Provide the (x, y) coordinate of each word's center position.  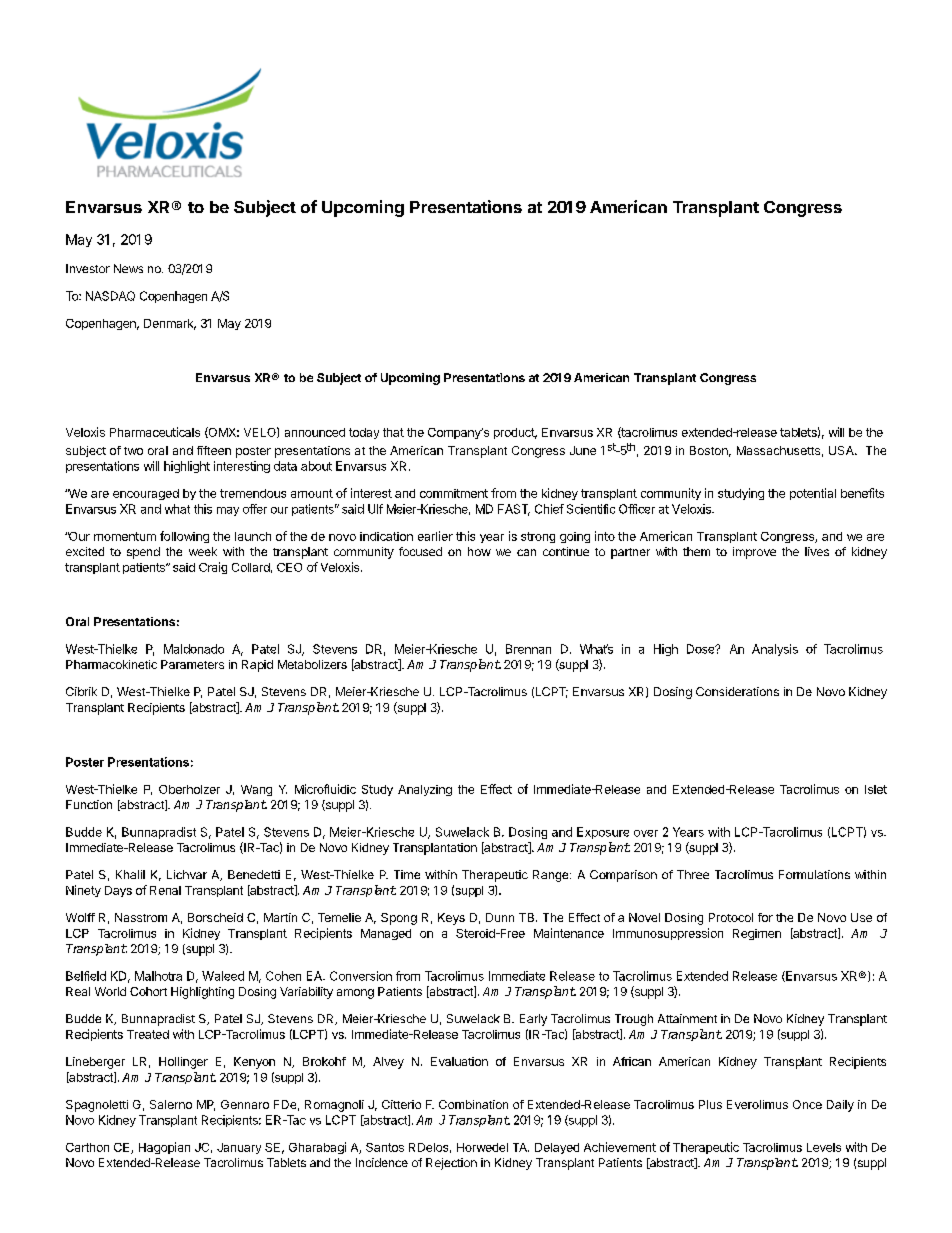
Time (407, 874)
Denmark (170, 324)
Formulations (814, 874)
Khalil (130, 874)
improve (754, 553)
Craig (213, 568)
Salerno (171, 1104)
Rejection (451, 1164)
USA (842, 450)
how (479, 551)
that (393, 432)
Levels (824, 1147)
